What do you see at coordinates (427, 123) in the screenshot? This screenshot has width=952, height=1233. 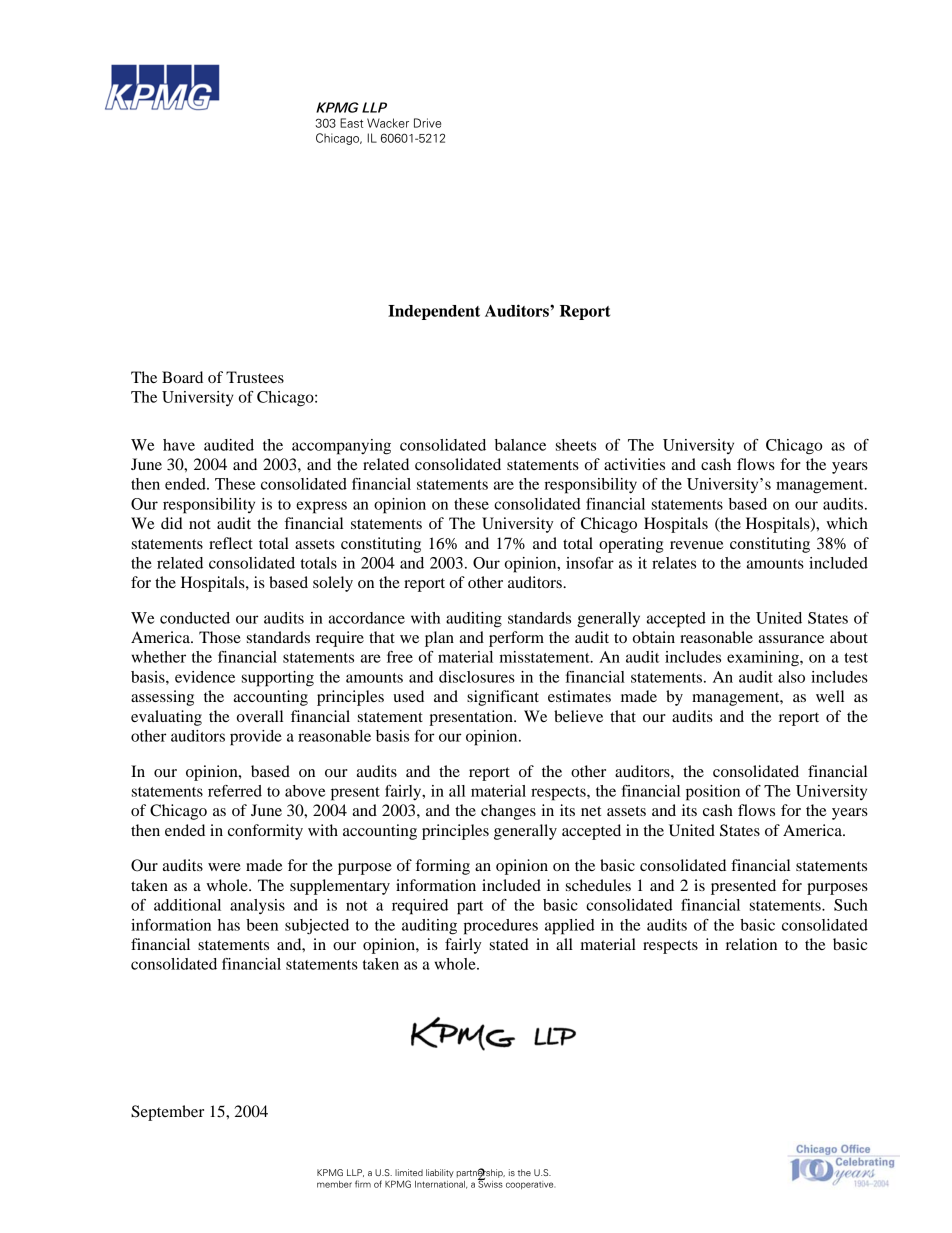 I see `Drive` at bounding box center [427, 123].
